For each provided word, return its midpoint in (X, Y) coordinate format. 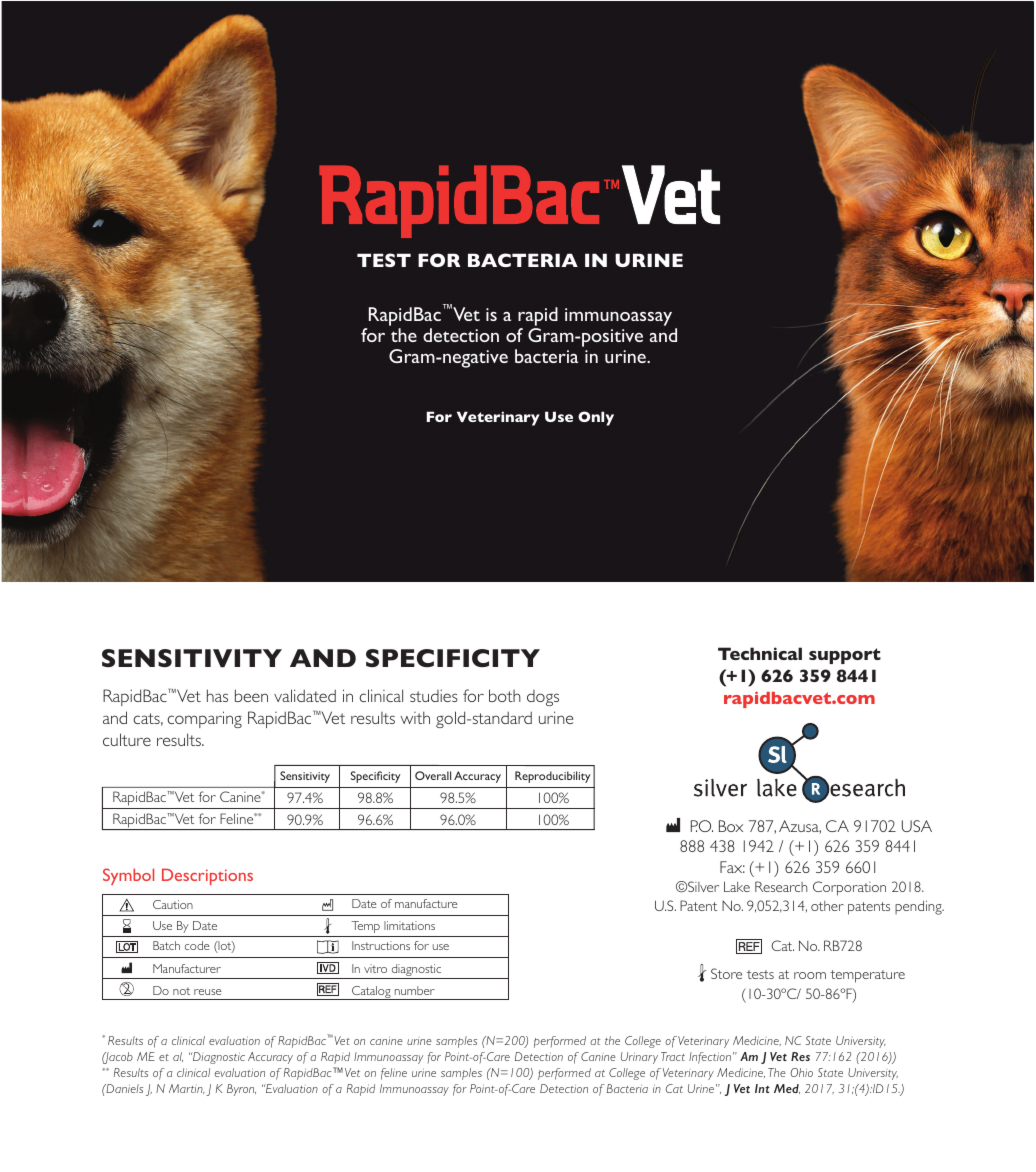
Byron (241, 1090)
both (505, 695)
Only (596, 418)
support (845, 656)
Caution (173, 904)
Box (731, 826)
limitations (409, 925)
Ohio (801, 1072)
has (217, 695)
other (827, 906)
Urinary (639, 1058)
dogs (543, 698)
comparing (205, 719)
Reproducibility (552, 777)
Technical (760, 653)
